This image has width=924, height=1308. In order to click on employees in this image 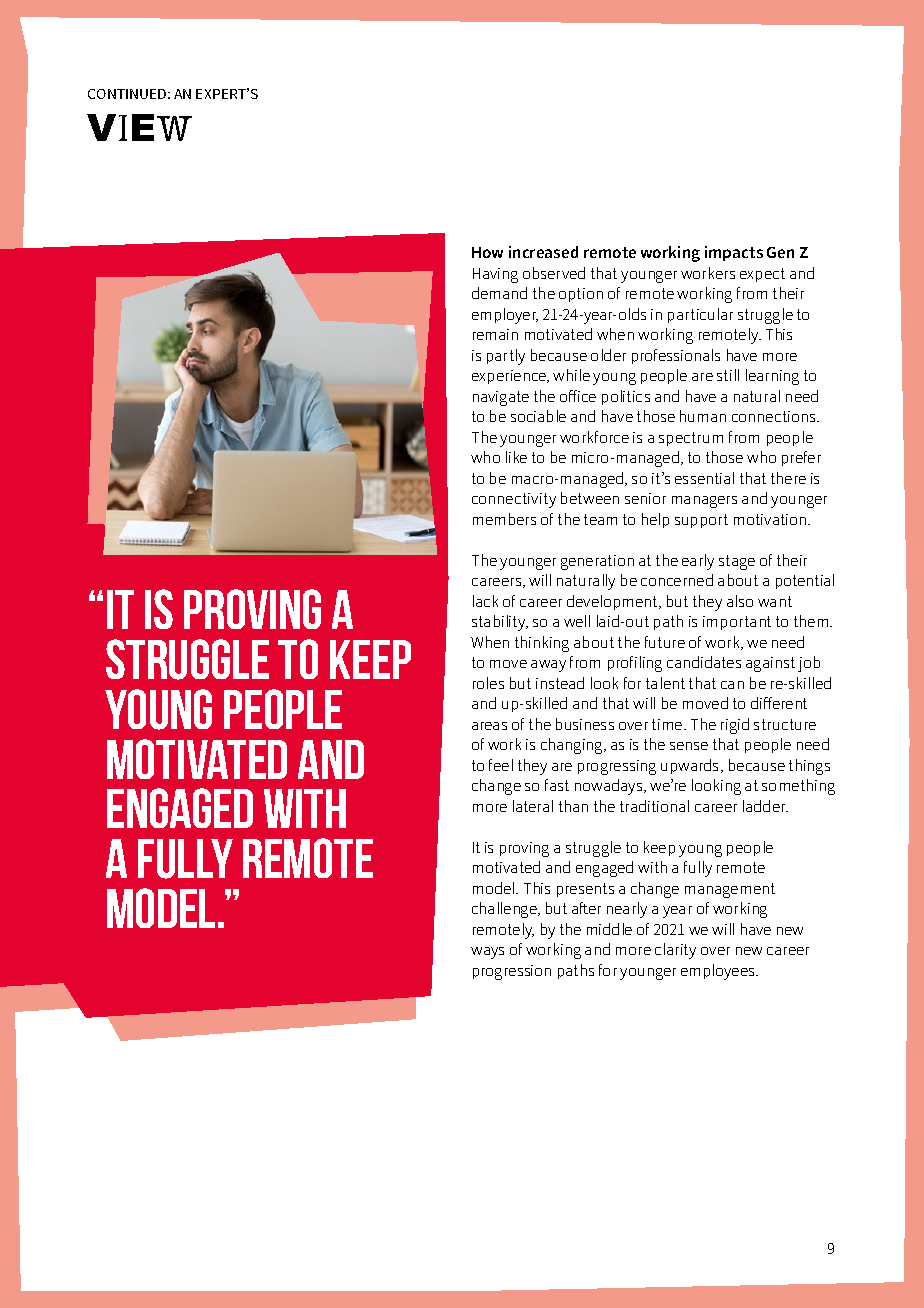, I will do `click(719, 972)`.
